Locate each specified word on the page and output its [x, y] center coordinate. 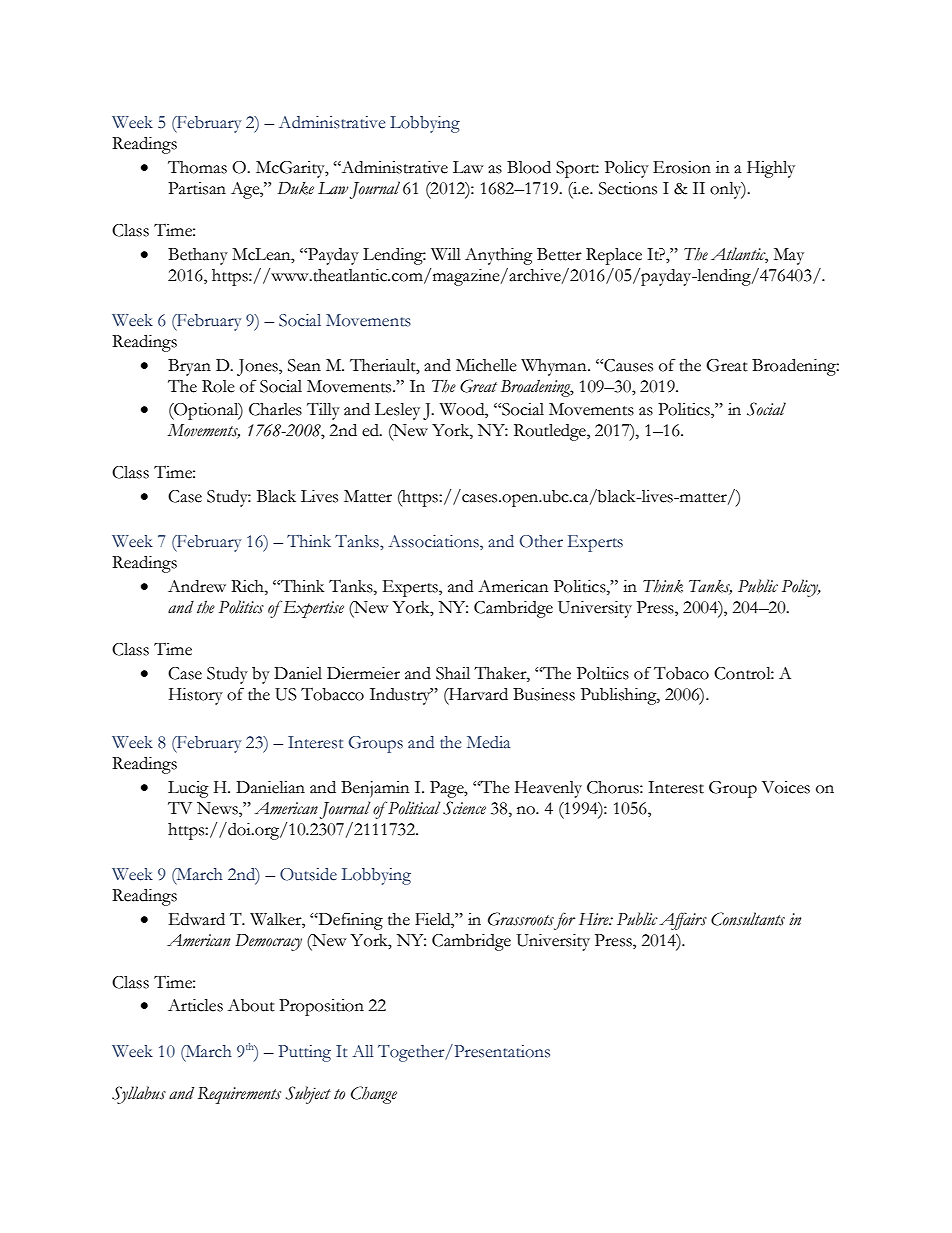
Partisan [197, 188]
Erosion [682, 167]
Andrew [197, 586]
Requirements [239, 1095]
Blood [529, 167]
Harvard [477, 694]
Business [544, 694]
